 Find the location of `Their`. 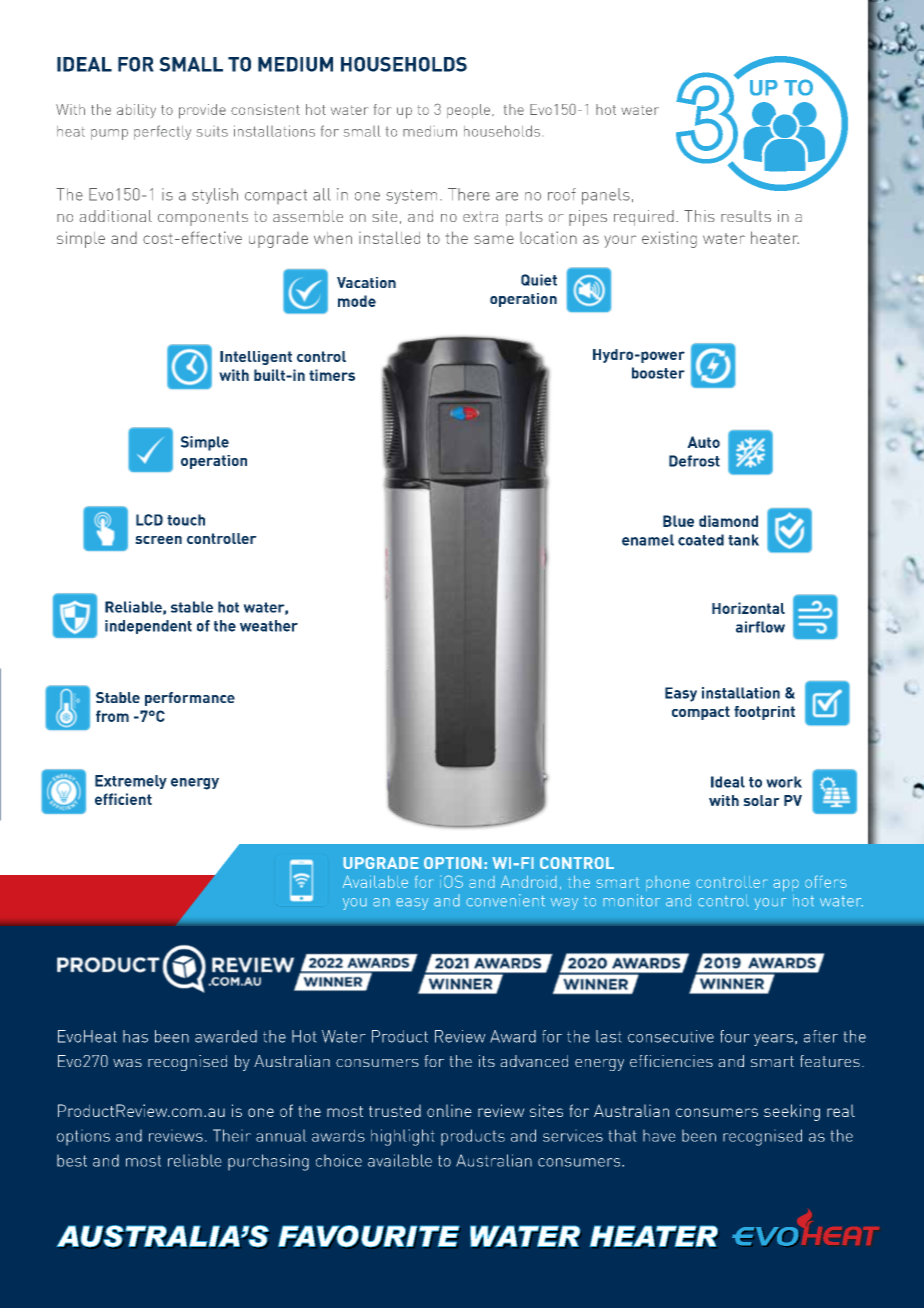

Their is located at coordinates (232, 1135).
